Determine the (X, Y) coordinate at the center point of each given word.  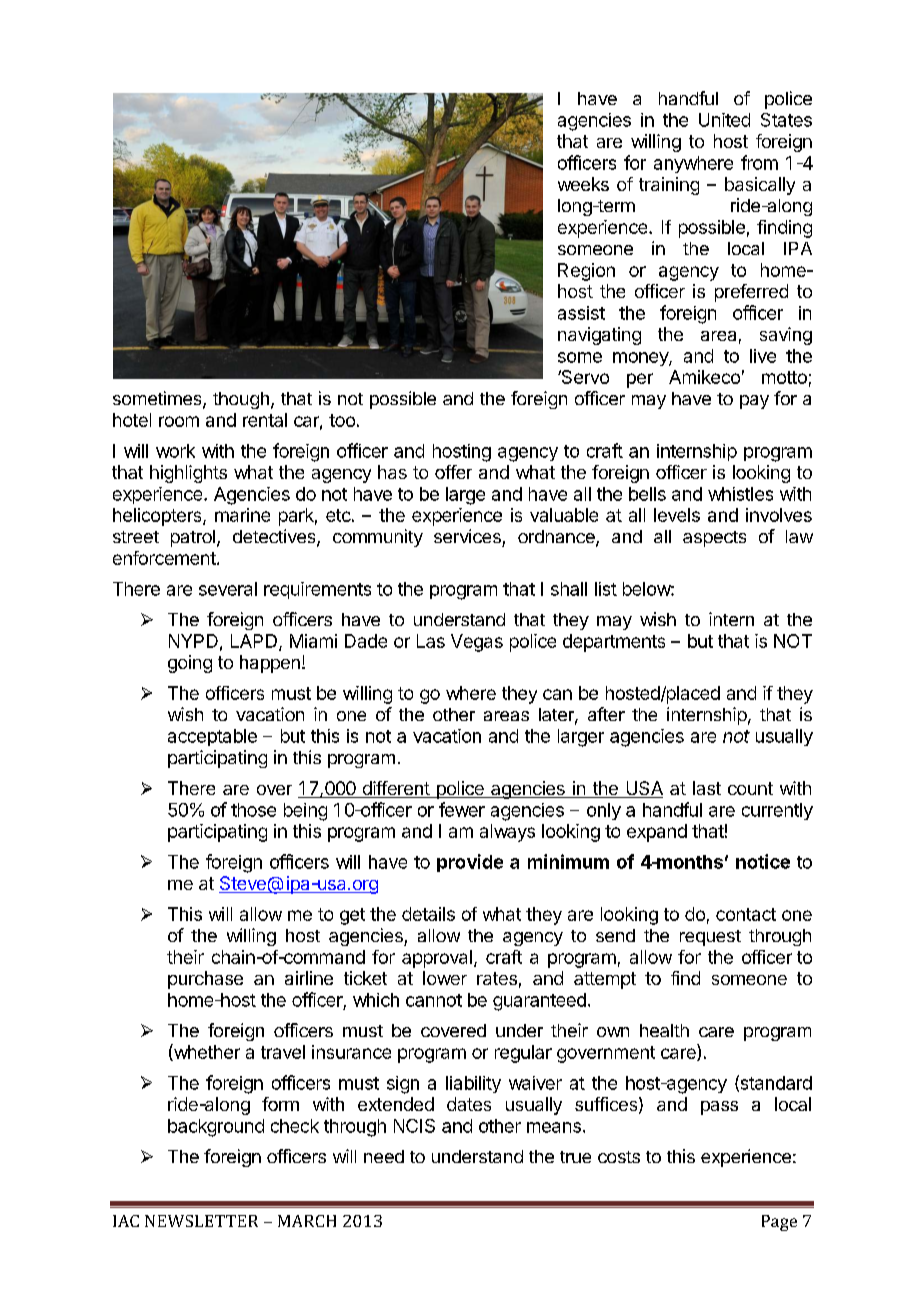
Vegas (477, 643)
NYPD (193, 641)
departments (614, 643)
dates (469, 1104)
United (724, 120)
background (216, 1128)
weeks (583, 184)
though (241, 400)
